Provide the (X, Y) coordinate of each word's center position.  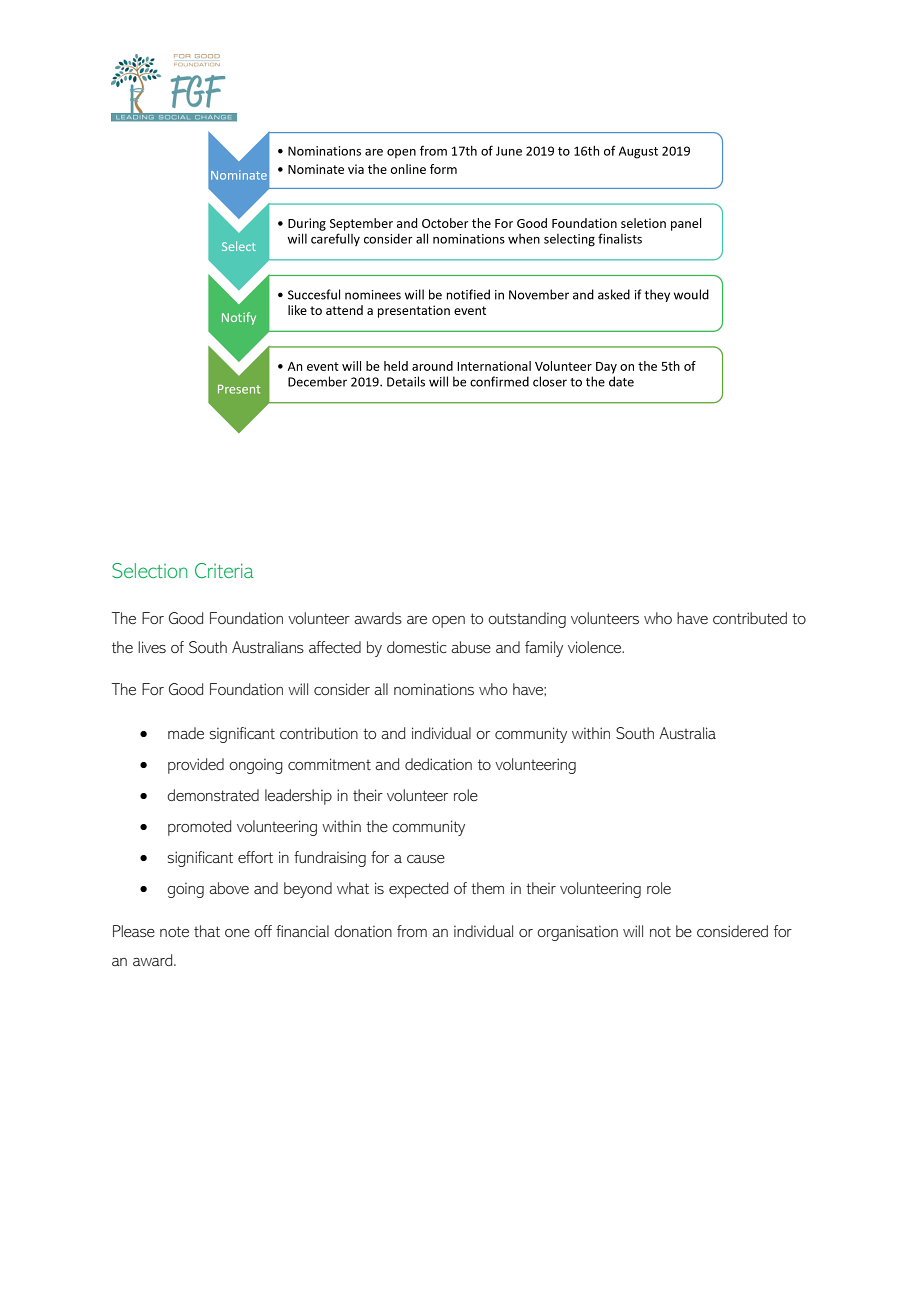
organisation (577, 933)
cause (426, 859)
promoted (199, 828)
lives (152, 647)
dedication (438, 764)
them (487, 888)
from (412, 931)
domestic (416, 647)
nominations (434, 689)
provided (196, 766)
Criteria (224, 570)
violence (596, 647)
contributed (750, 618)
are (417, 620)
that (207, 931)
